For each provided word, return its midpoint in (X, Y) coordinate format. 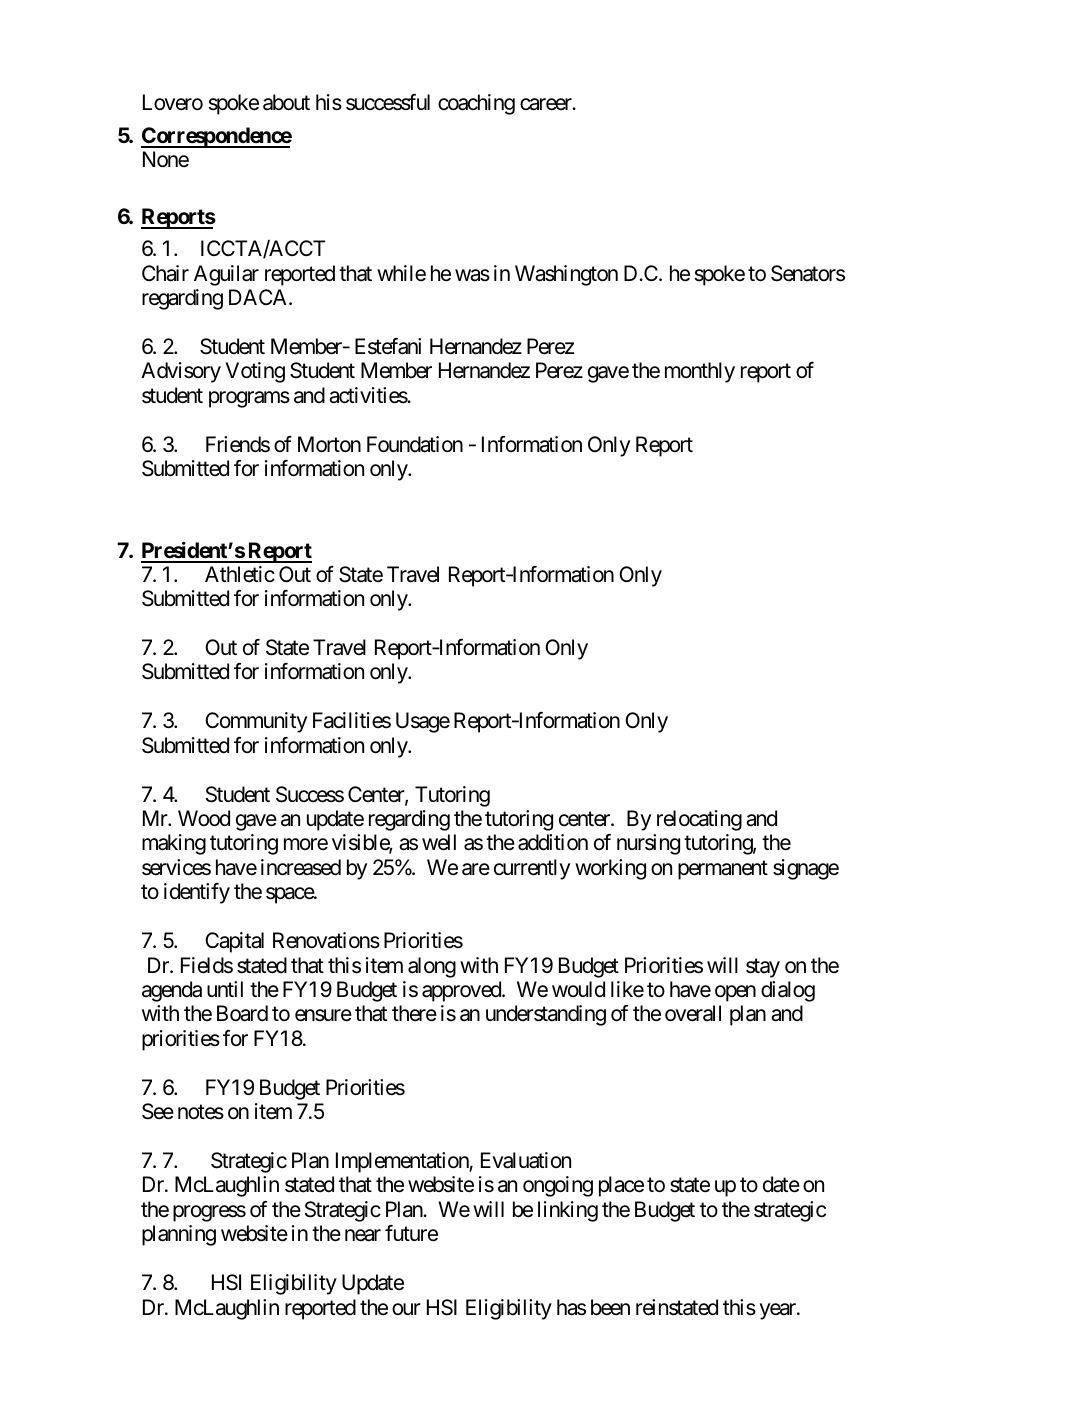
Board (242, 1013)
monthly (700, 372)
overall (693, 1013)
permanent (723, 870)
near (363, 1236)
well (439, 842)
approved (462, 991)
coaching (476, 104)
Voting (255, 372)
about (286, 102)
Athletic (240, 574)
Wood (204, 818)
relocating (699, 820)
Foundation (415, 444)
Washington (566, 275)
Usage (423, 722)
